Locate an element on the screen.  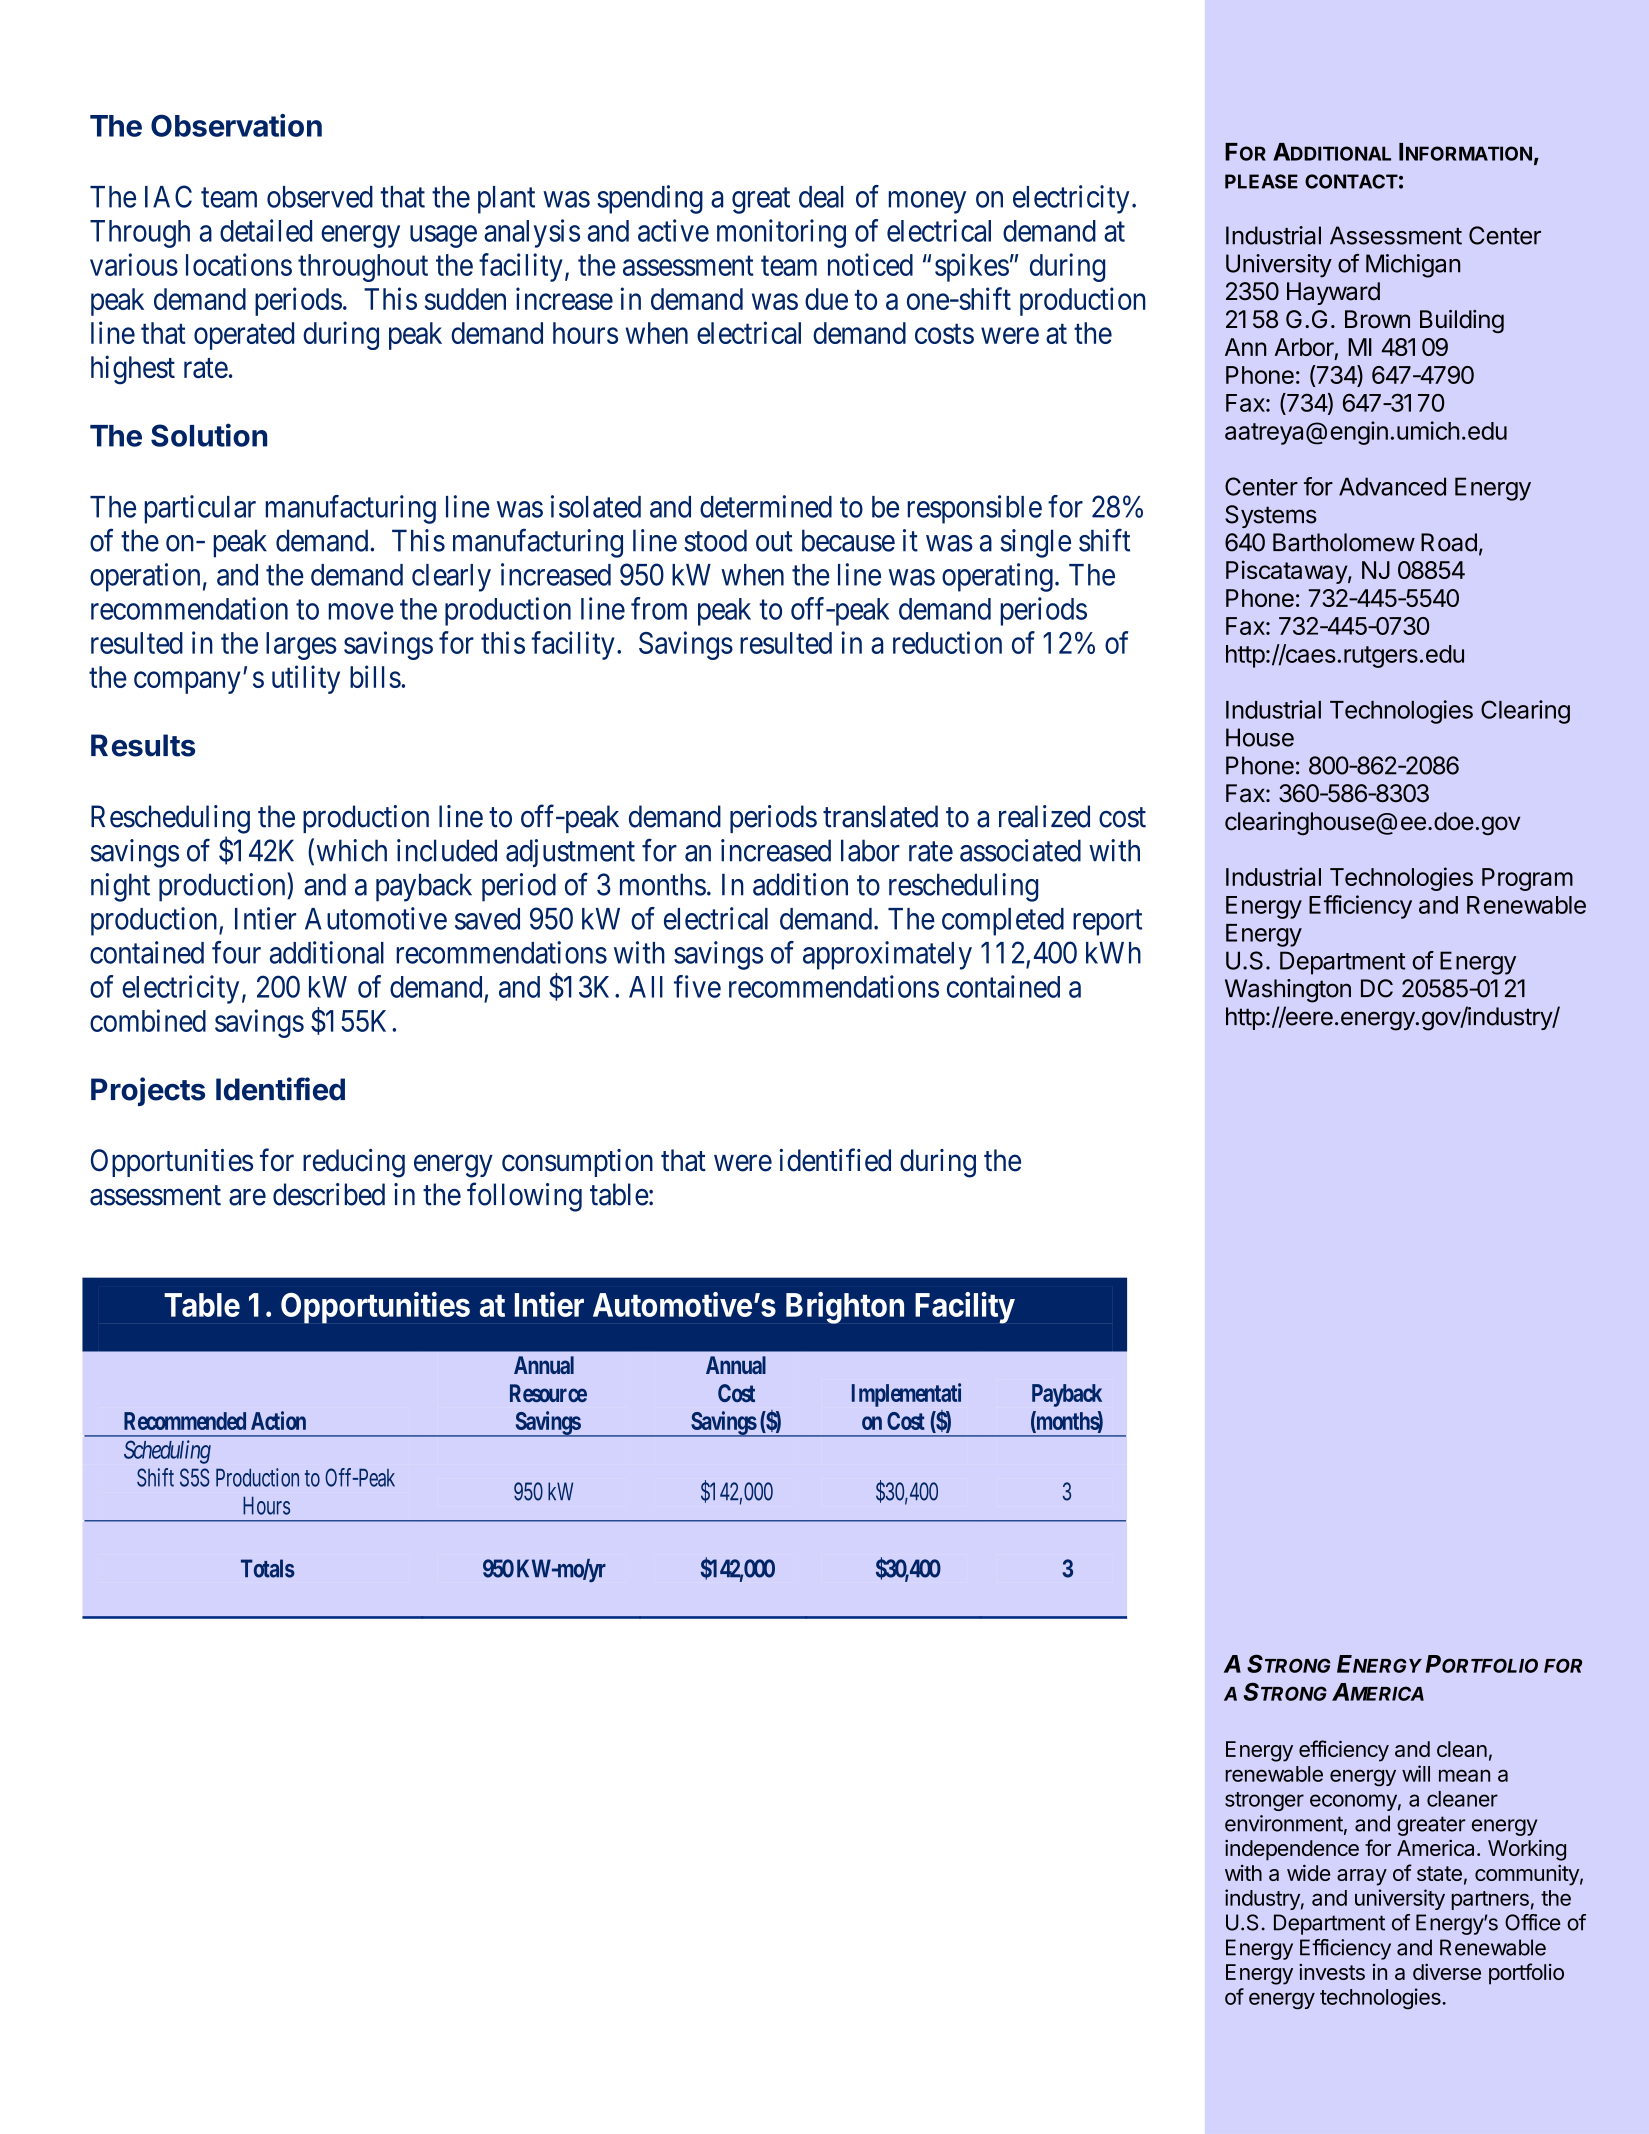
observed is located at coordinates (320, 197).
